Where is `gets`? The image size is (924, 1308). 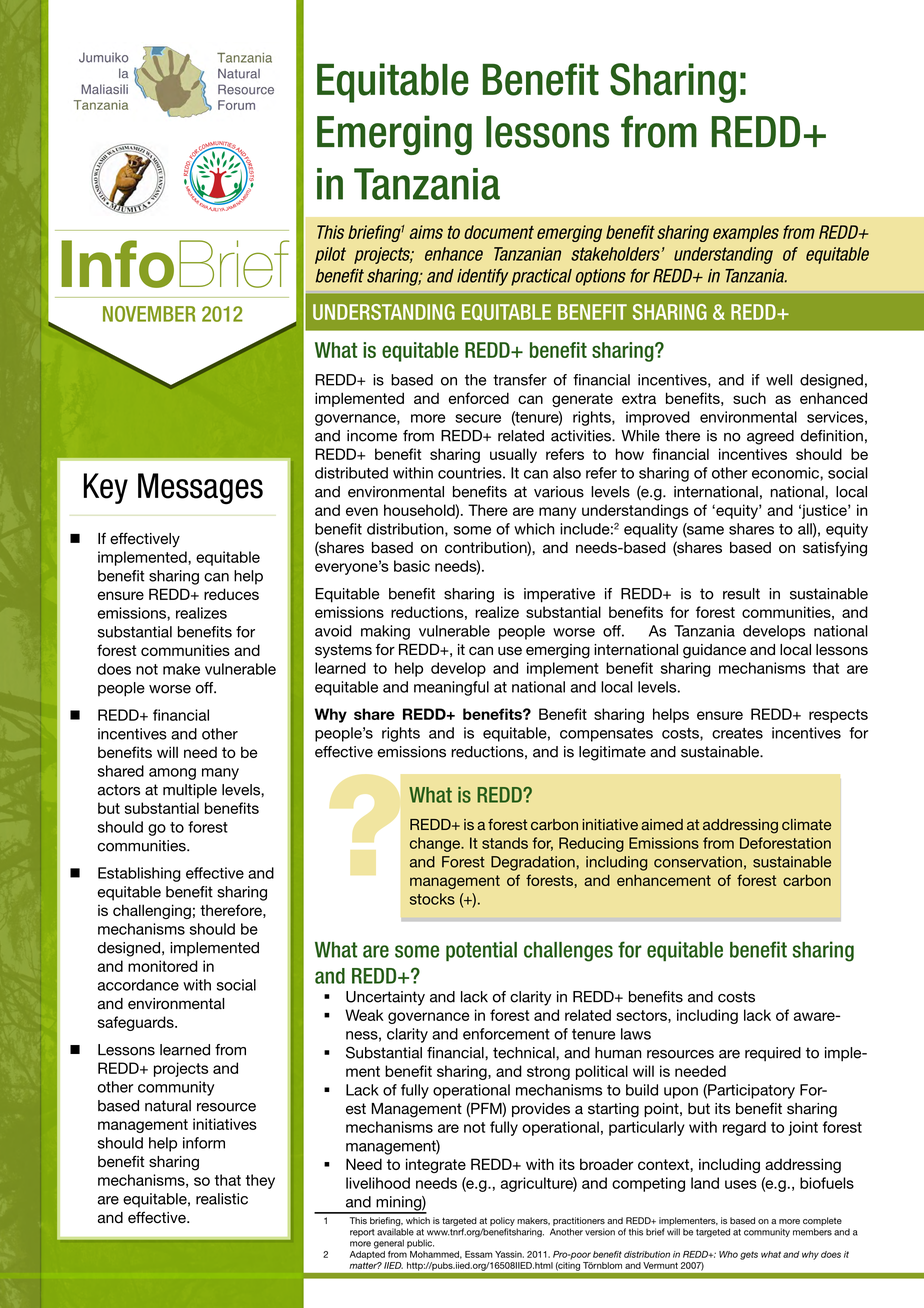 gets is located at coordinates (749, 1255).
